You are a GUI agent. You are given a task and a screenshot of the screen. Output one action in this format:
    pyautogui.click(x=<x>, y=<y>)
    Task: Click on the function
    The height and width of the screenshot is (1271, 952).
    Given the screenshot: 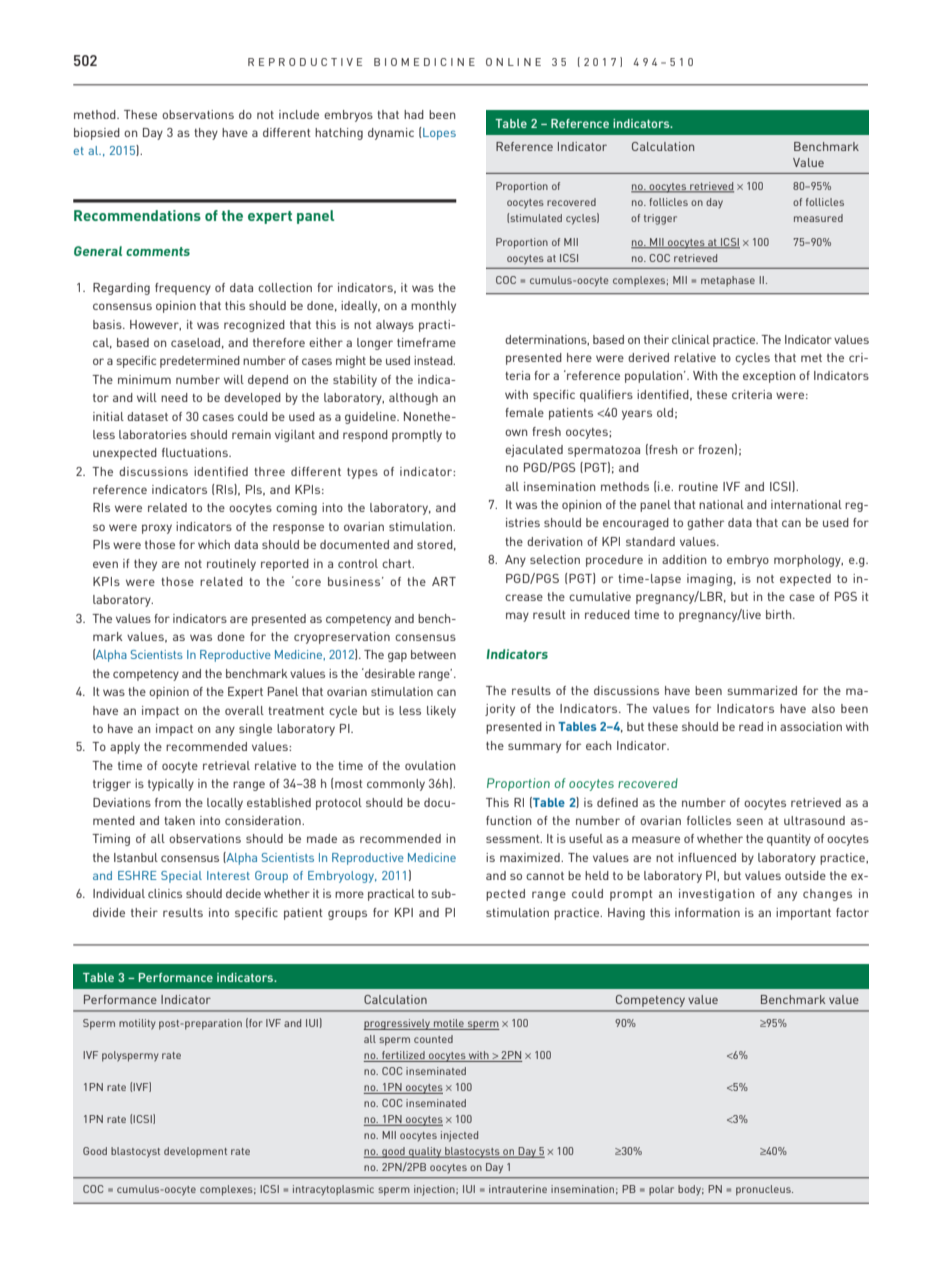 What is the action you would take?
    pyautogui.click(x=508, y=820)
